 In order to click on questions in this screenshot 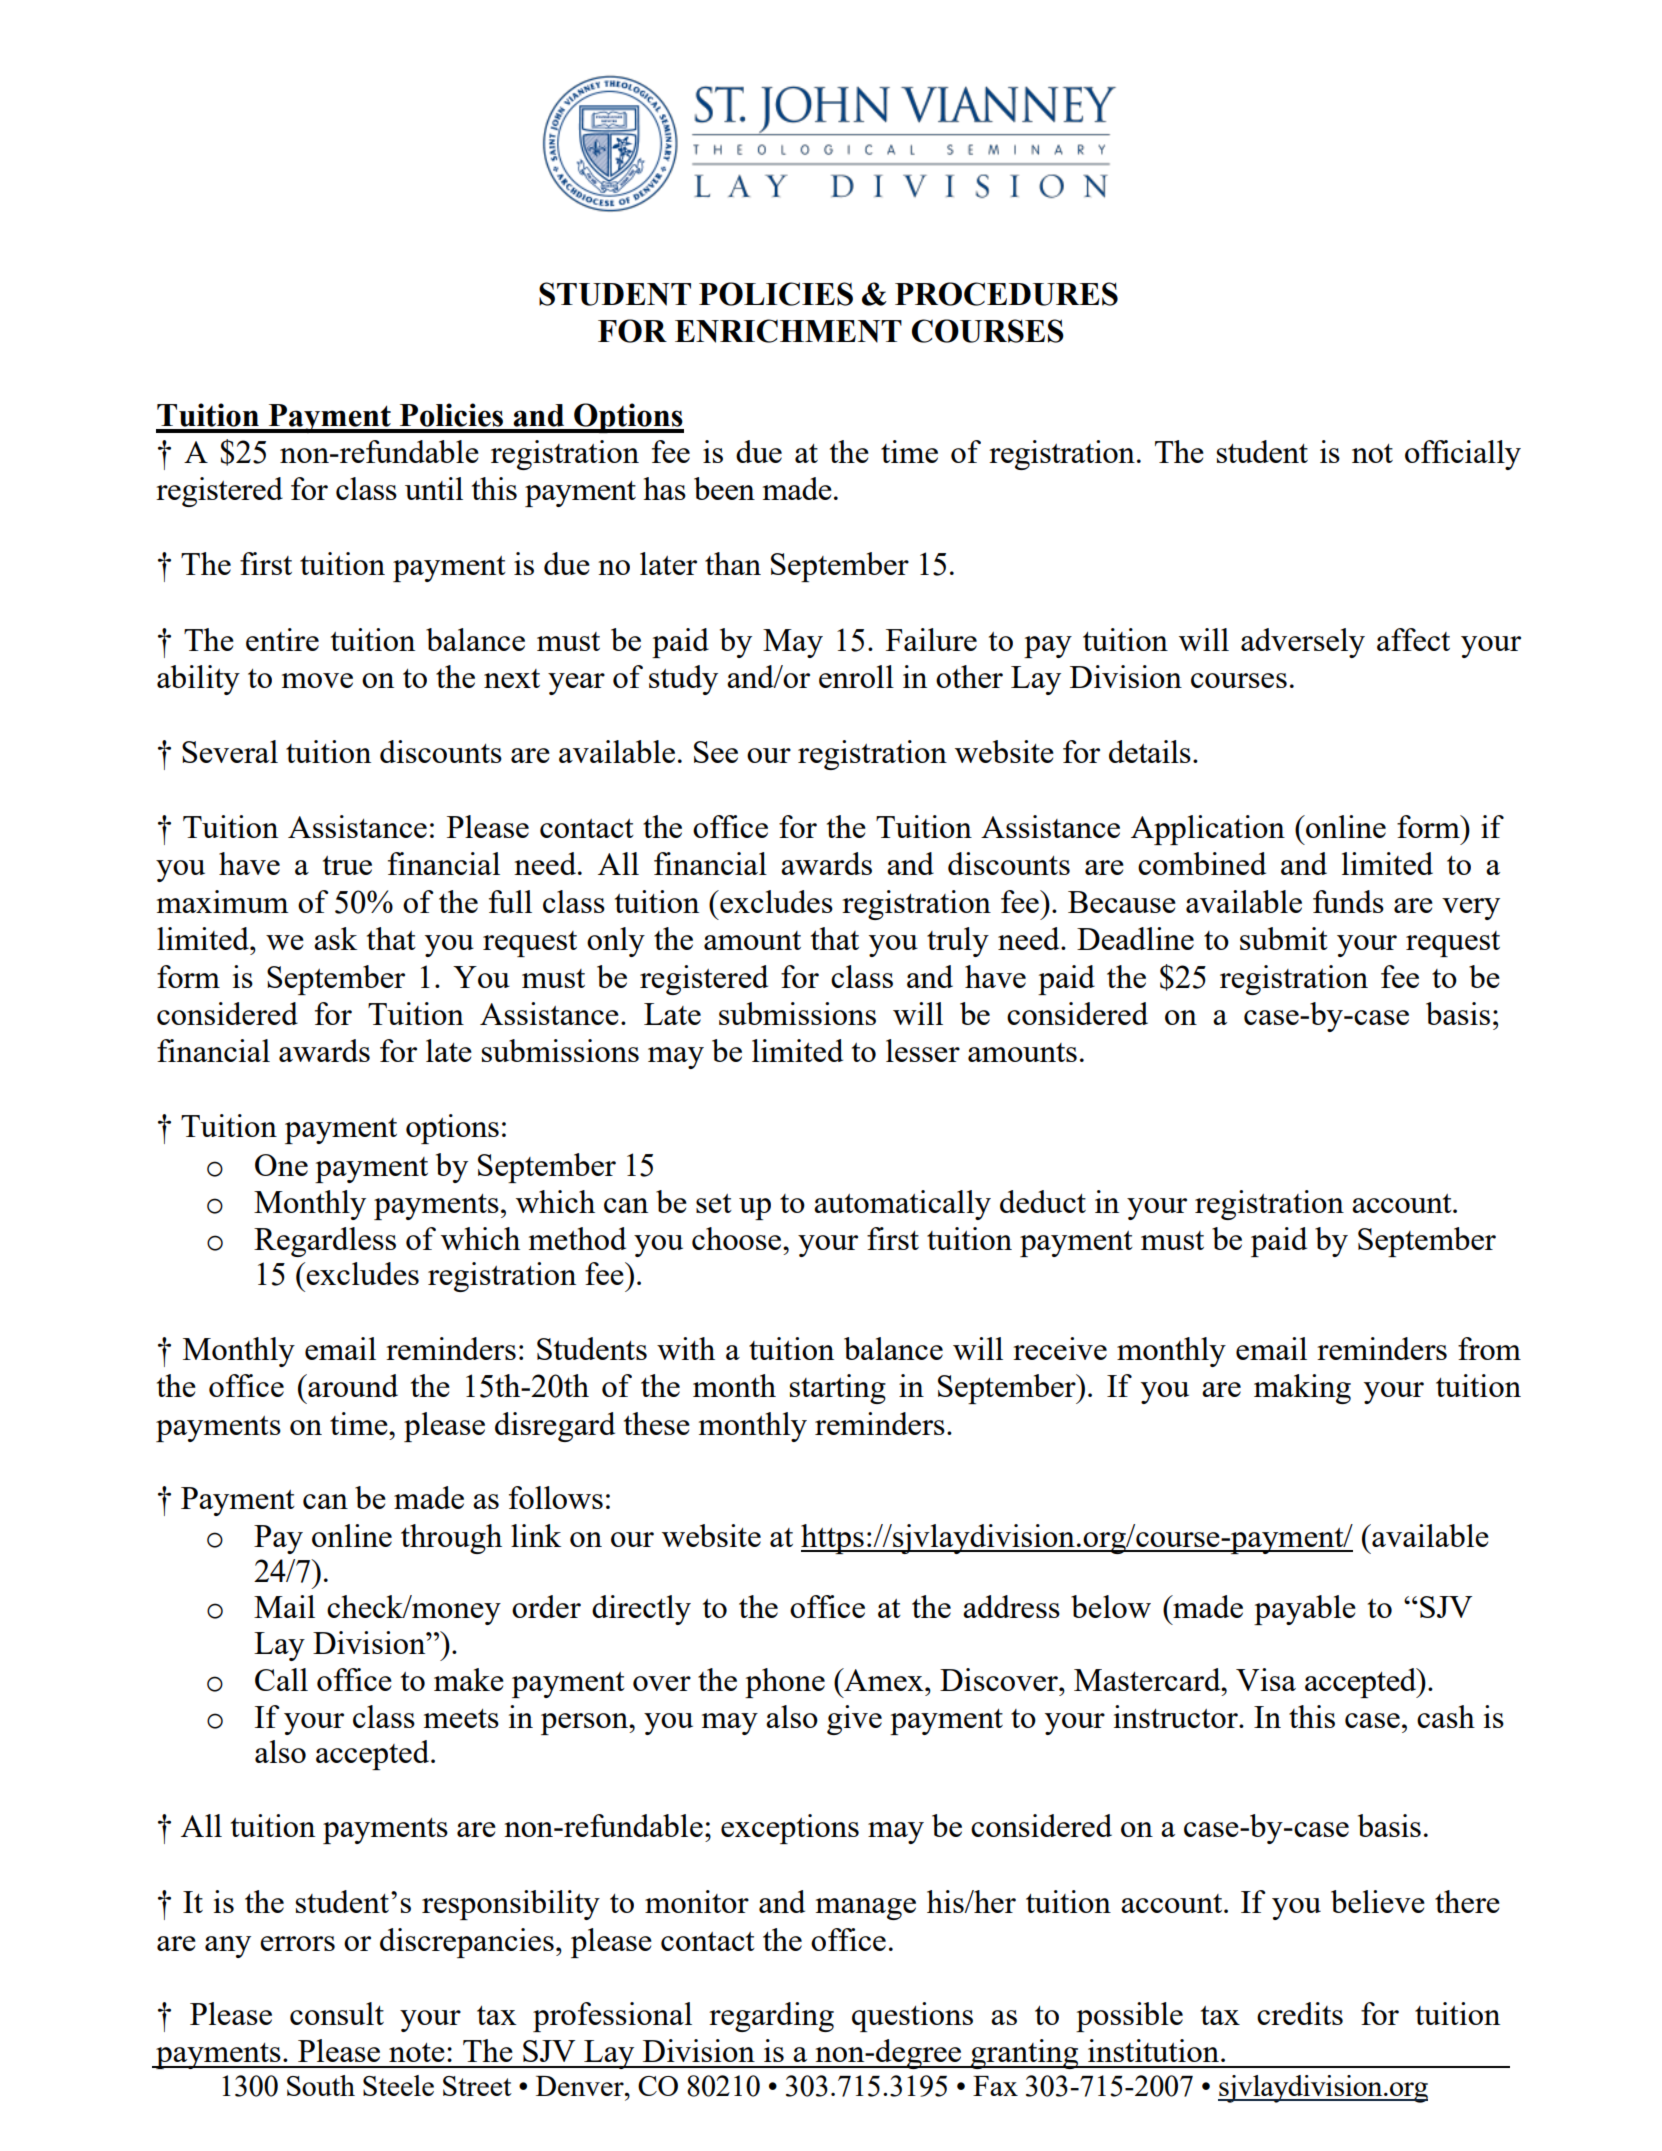, I will do `click(912, 2017)`.
